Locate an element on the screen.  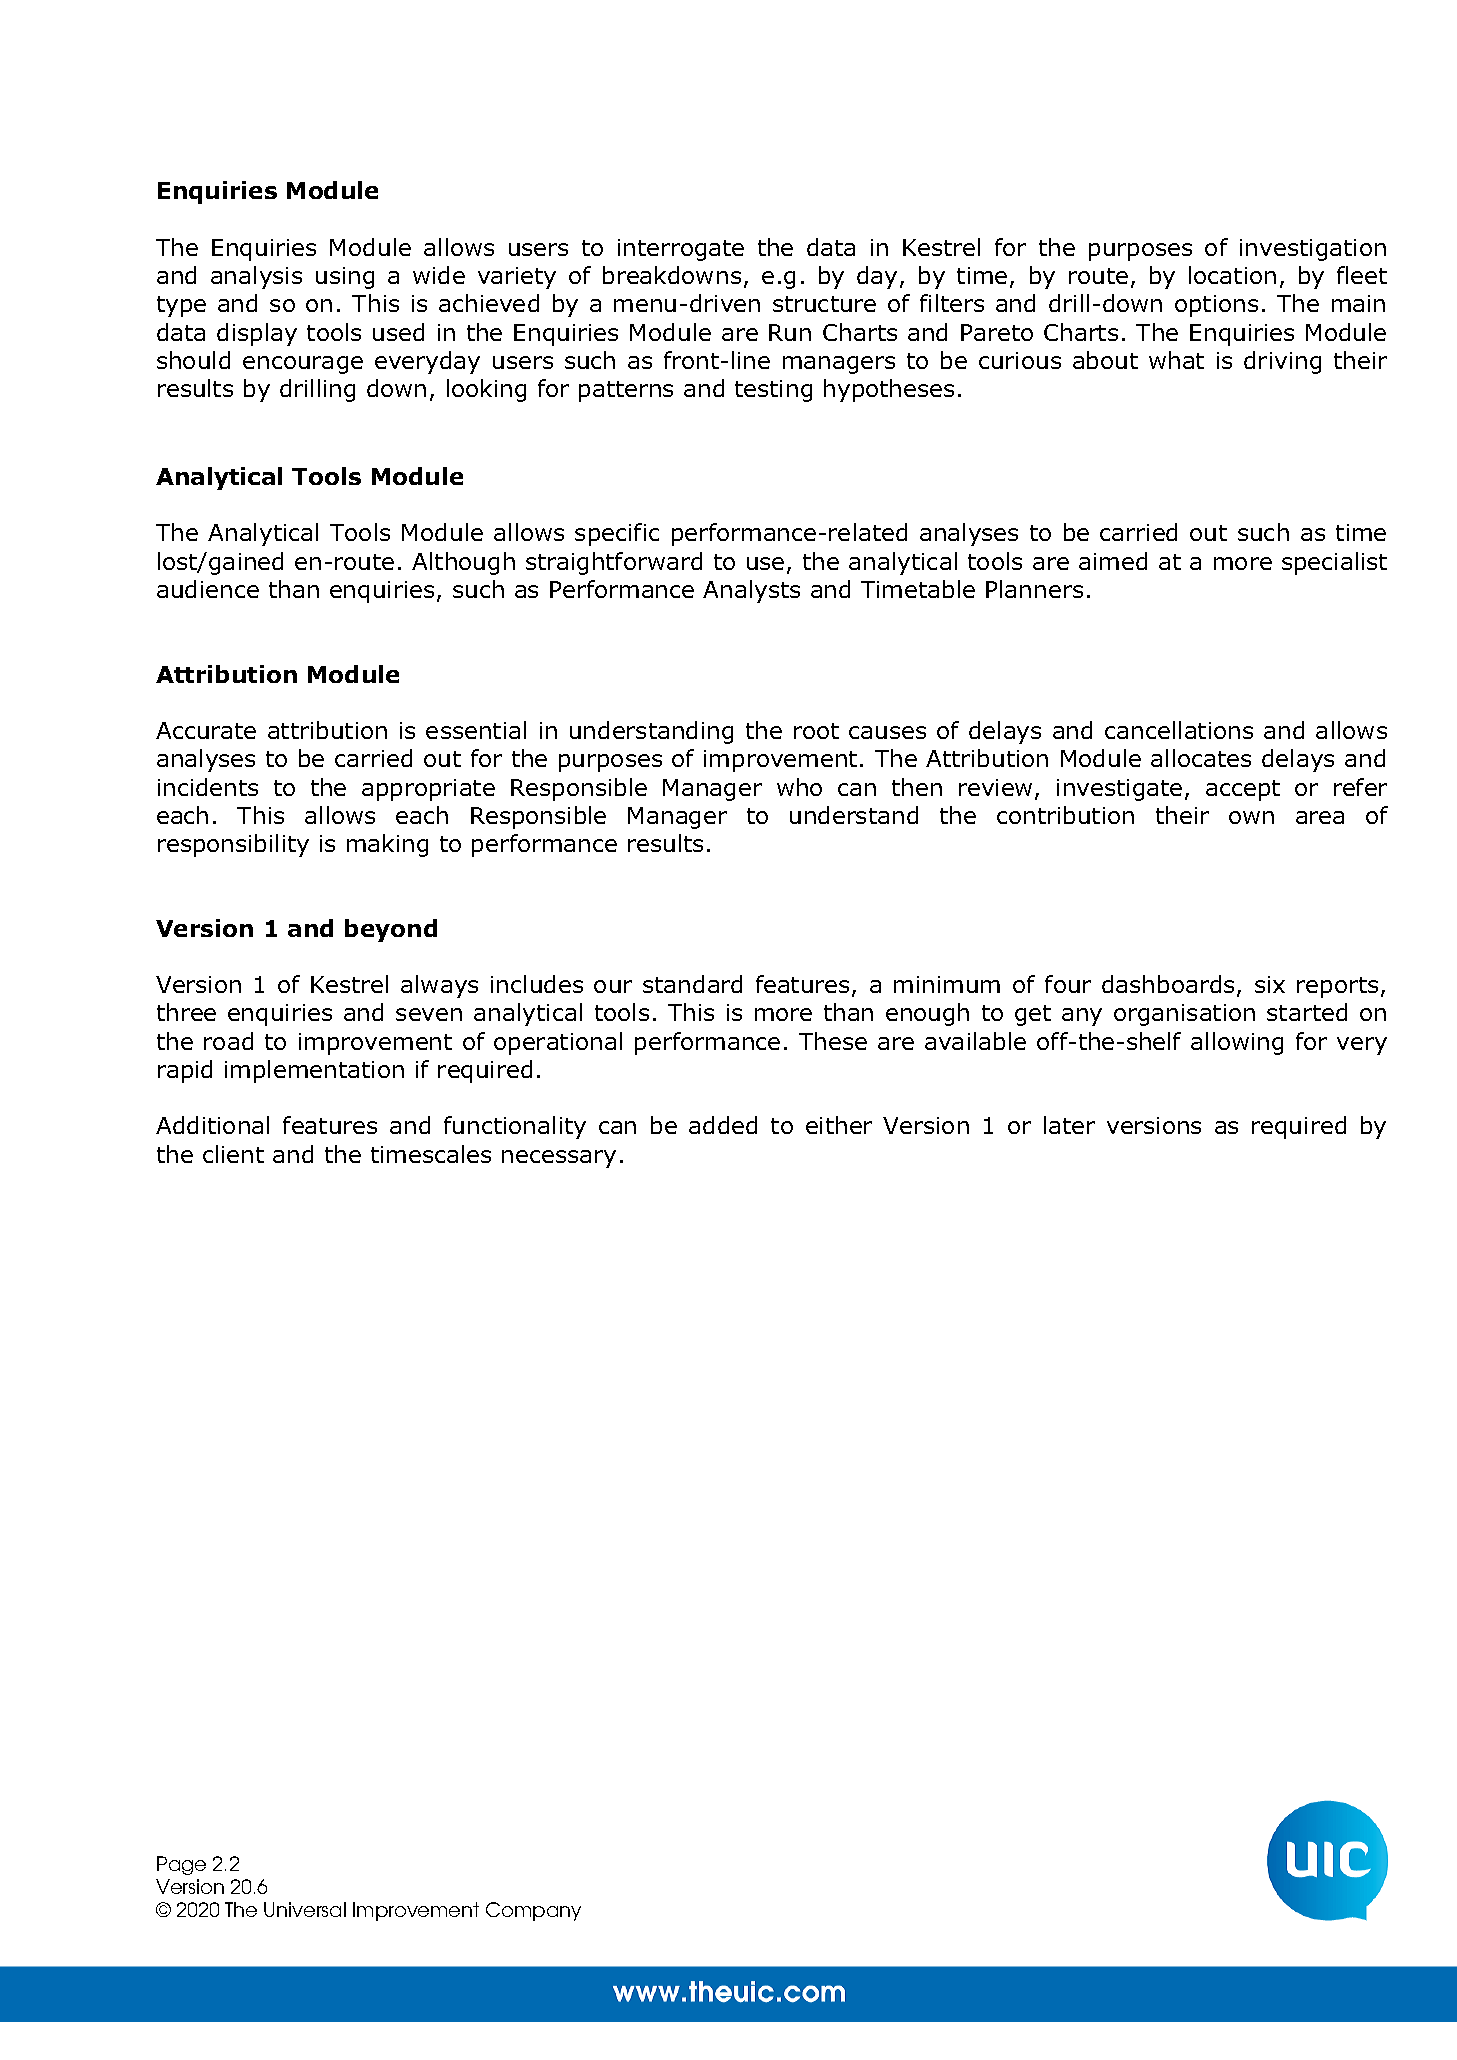
client is located at coordinates (233, 1154).
